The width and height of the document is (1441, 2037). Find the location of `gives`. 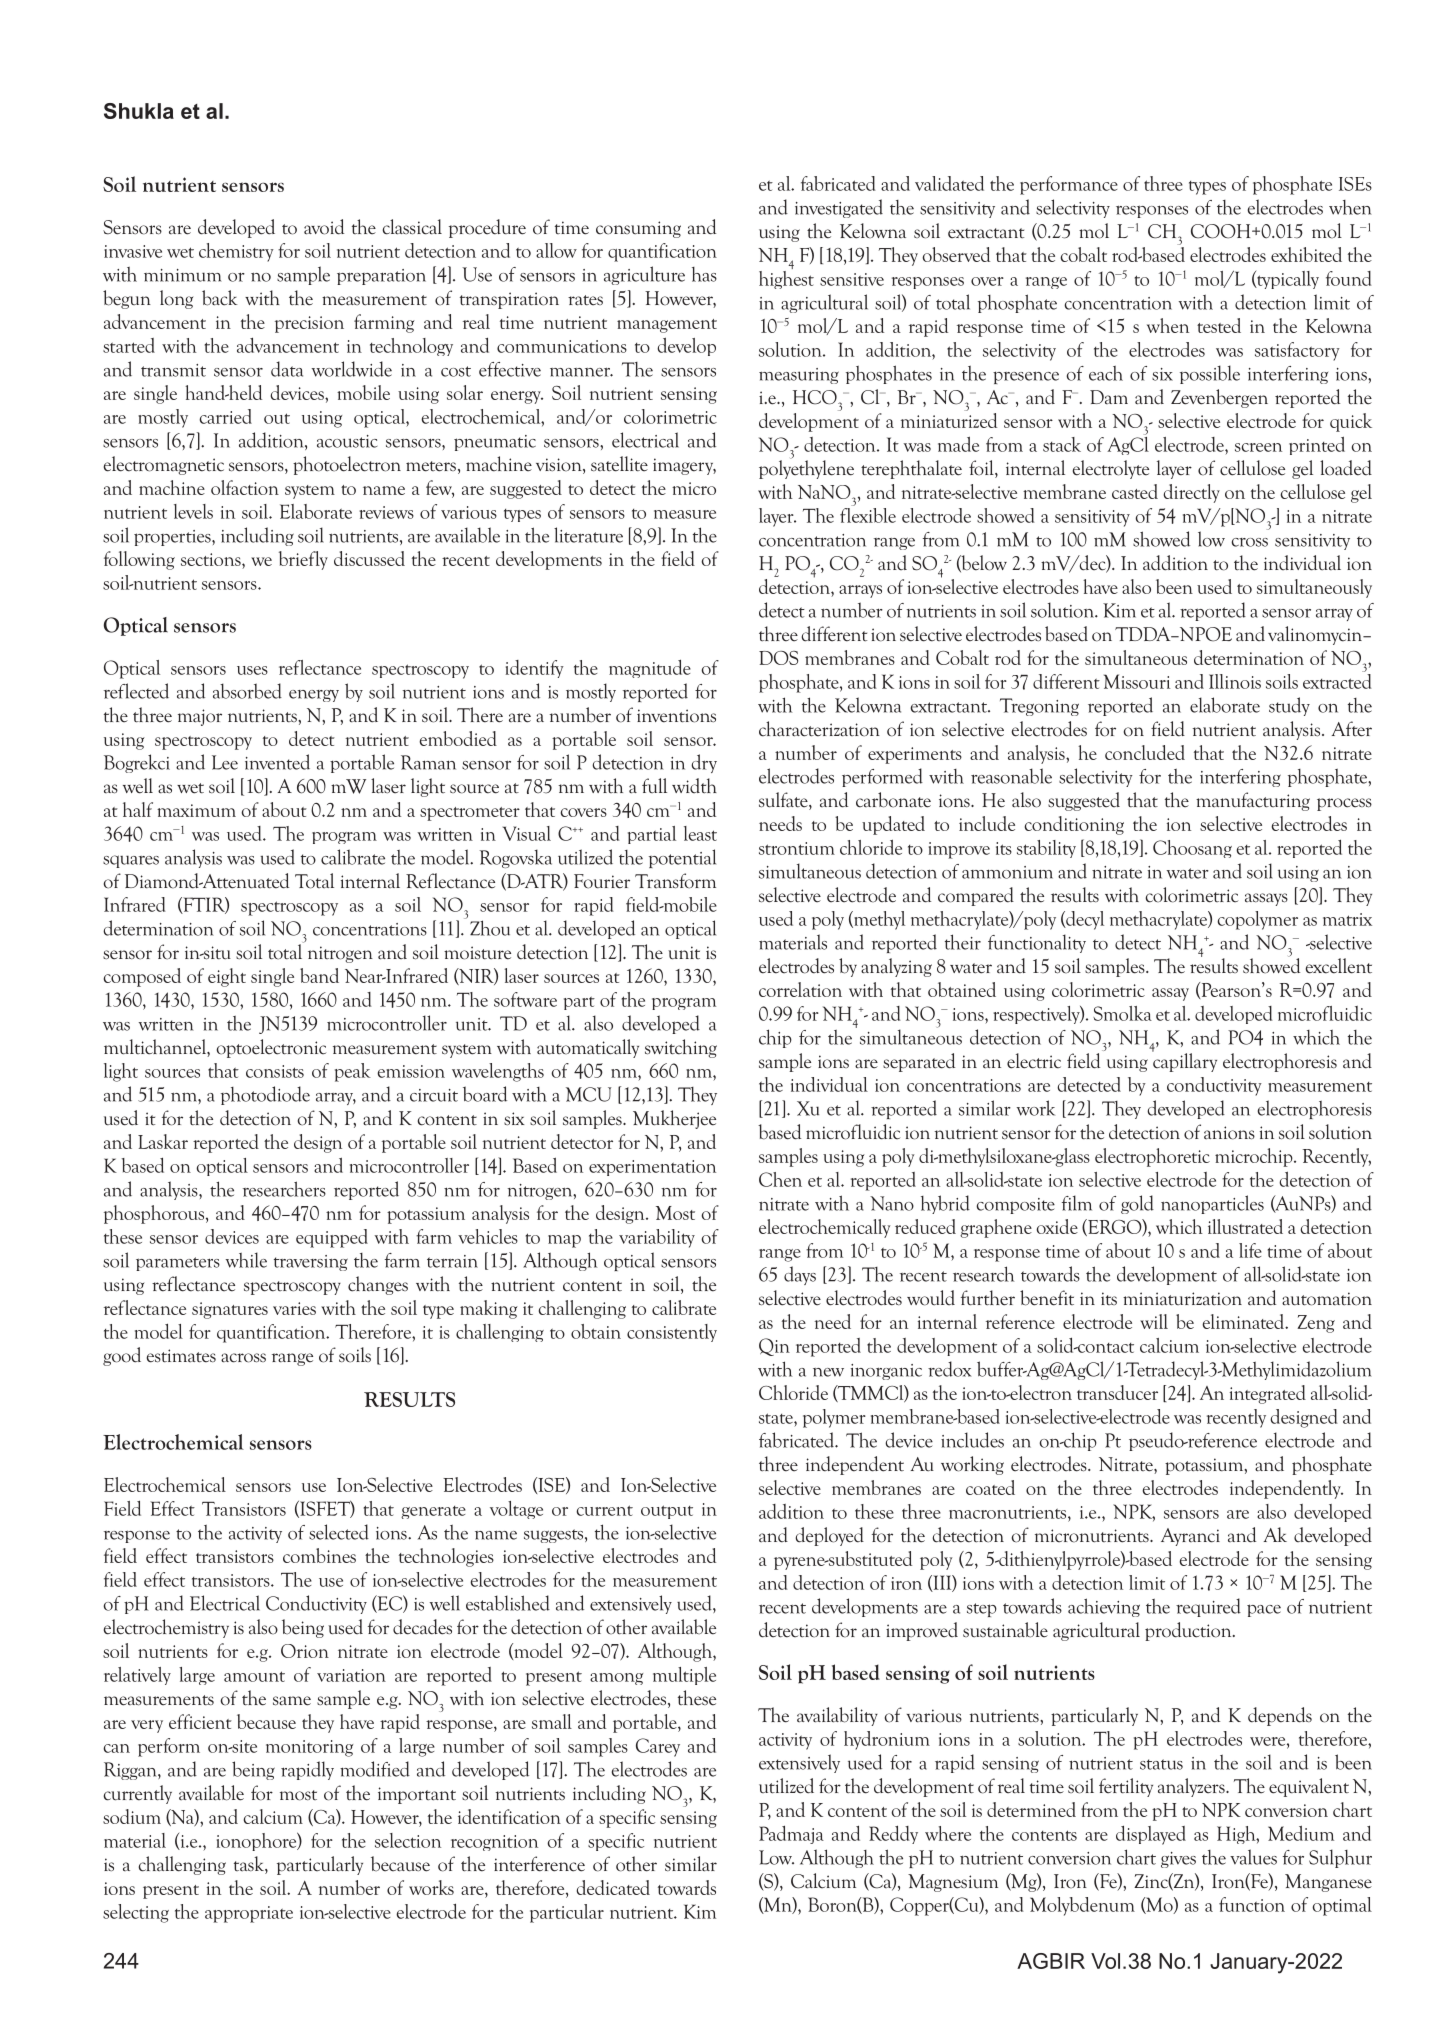

gives is located at coordinates (1178, 1860).
